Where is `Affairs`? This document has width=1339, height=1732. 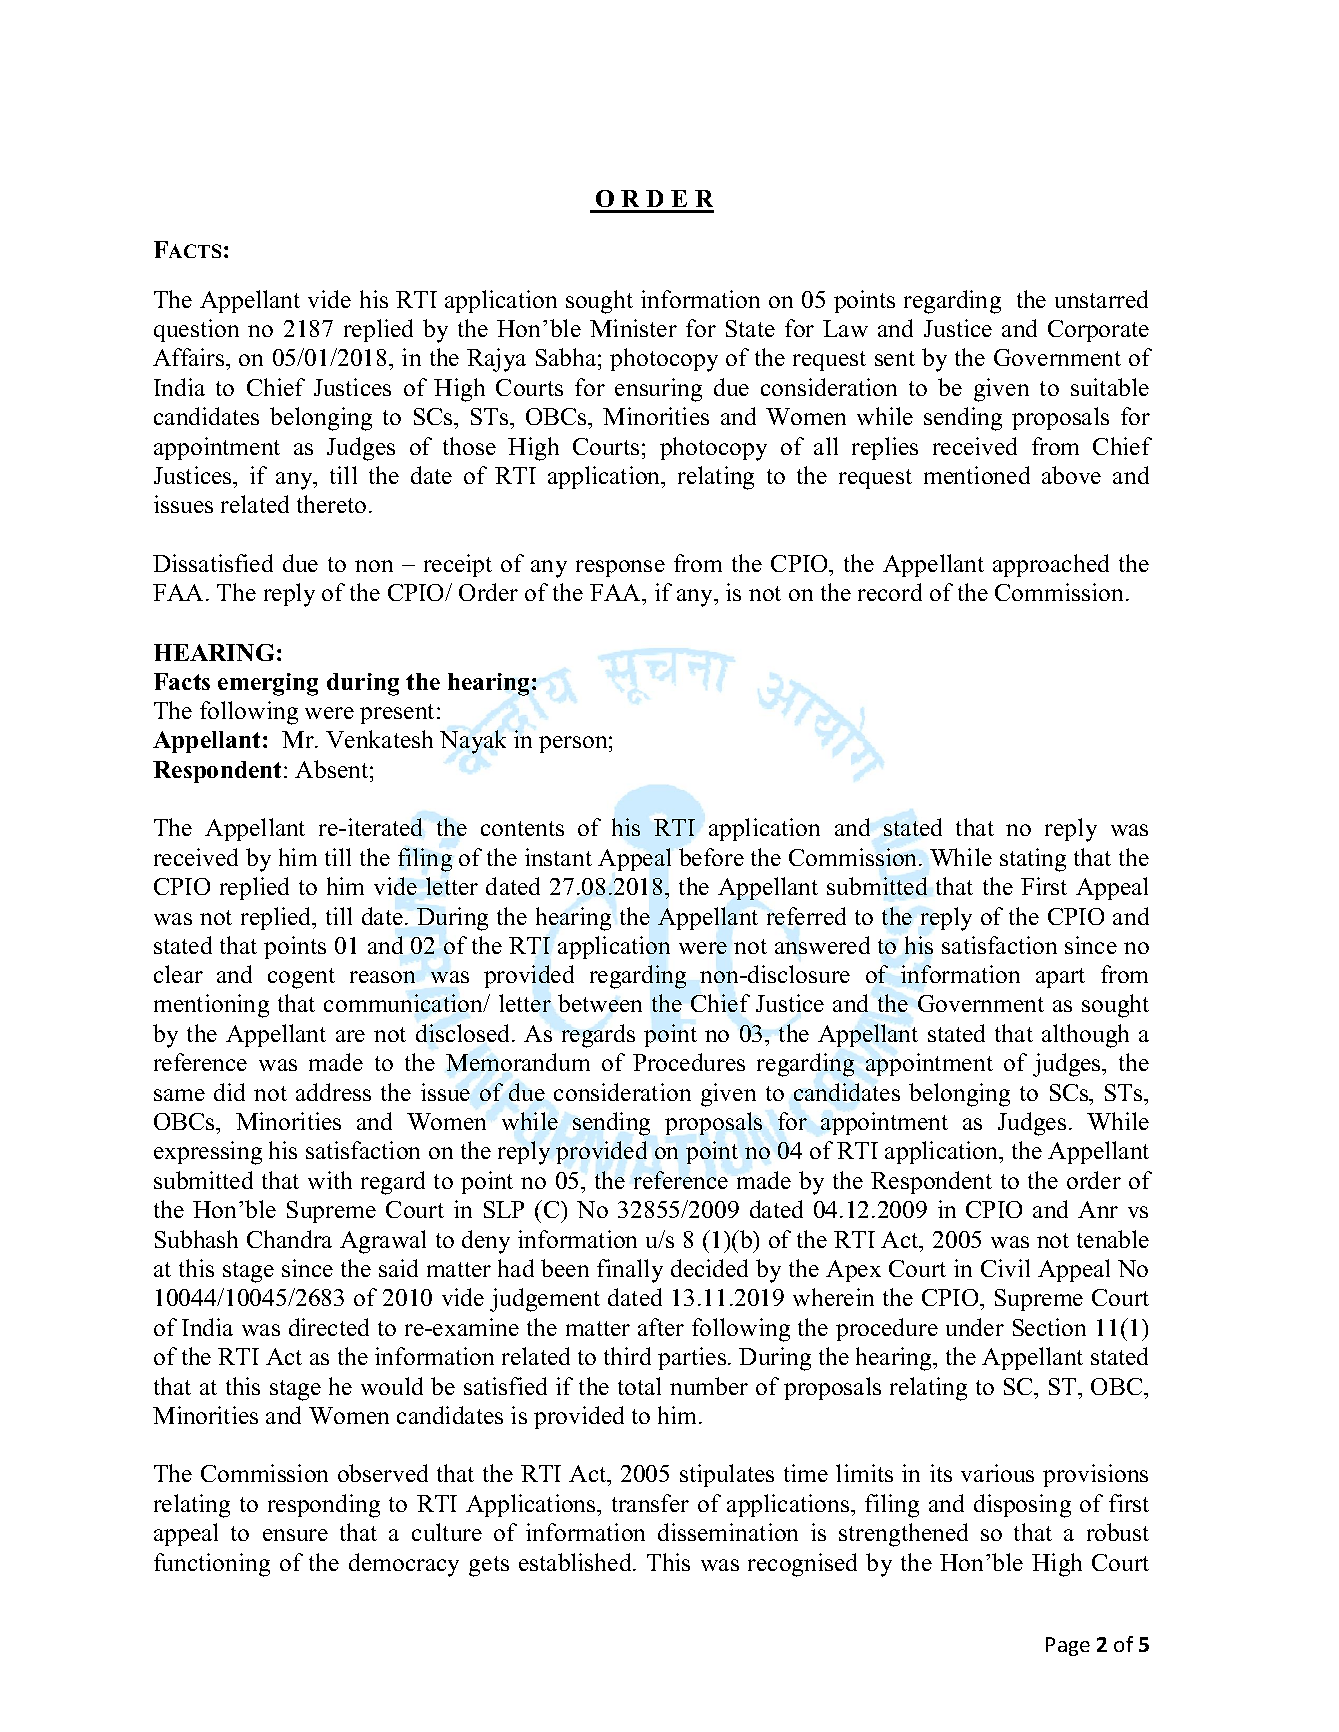 Affairs is located at coordinates (190, 357).
